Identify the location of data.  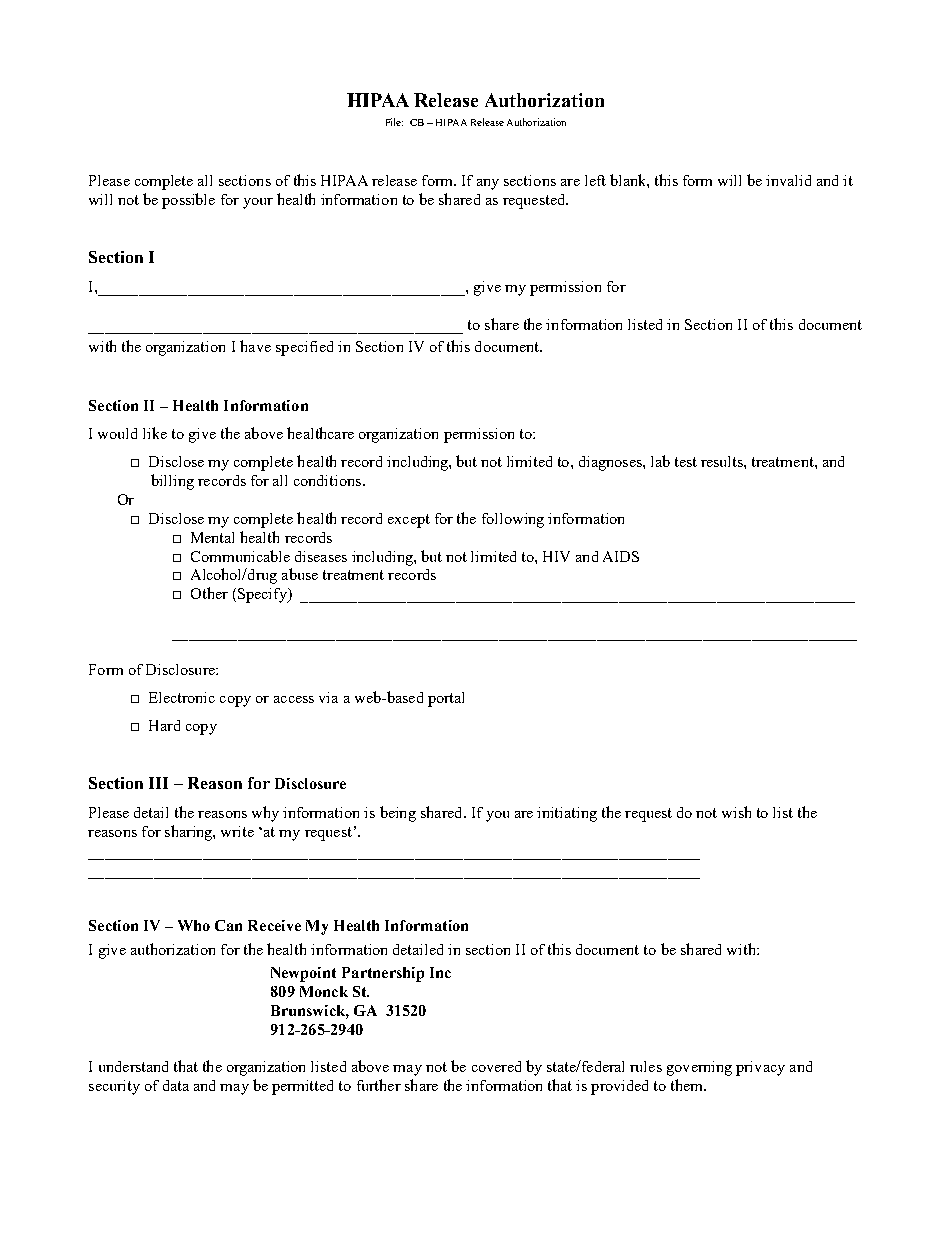
(176, 1085).
